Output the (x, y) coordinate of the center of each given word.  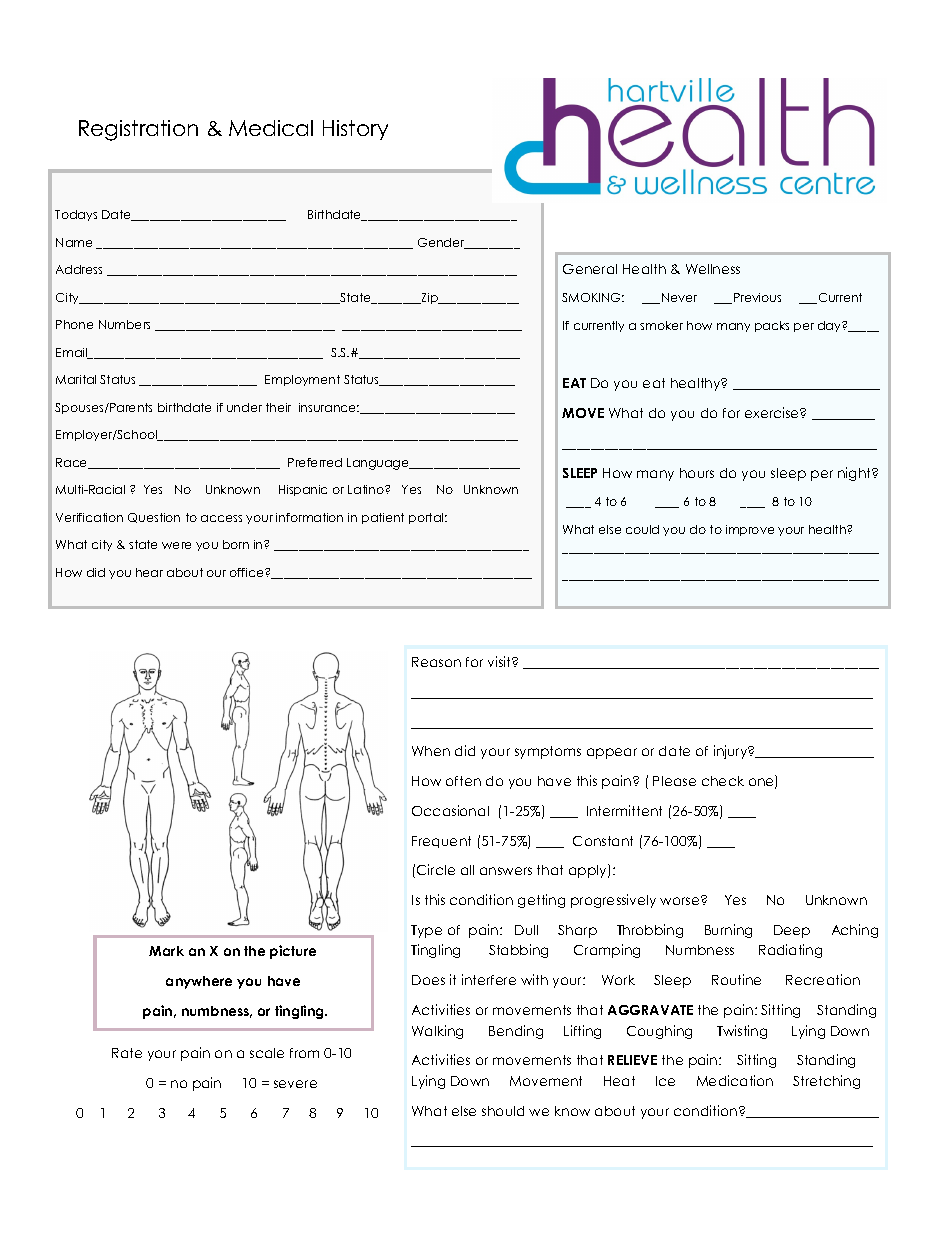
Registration (138, 130)
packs (772, 326)
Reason (436, 662)
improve (750, 530)
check (723, 781)
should (503, 1111)
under (244, 407)
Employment (302, 380)
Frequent (441, 842)
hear (149, 572)
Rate (127, 1053)
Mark (166, 951)
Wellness (713, 269)
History (355, 130)
